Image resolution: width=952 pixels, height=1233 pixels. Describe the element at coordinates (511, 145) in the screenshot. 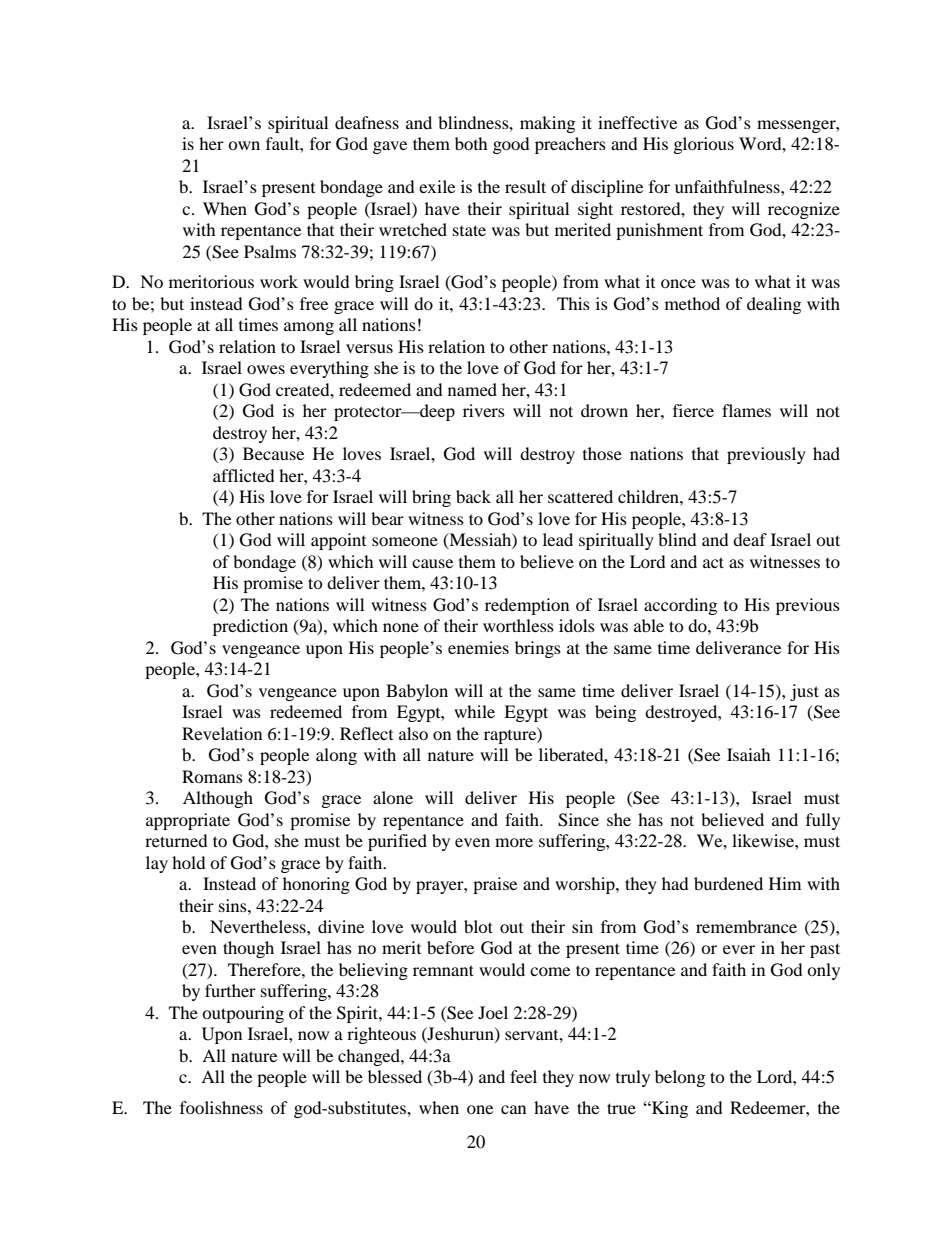

I see `good` at that location.
